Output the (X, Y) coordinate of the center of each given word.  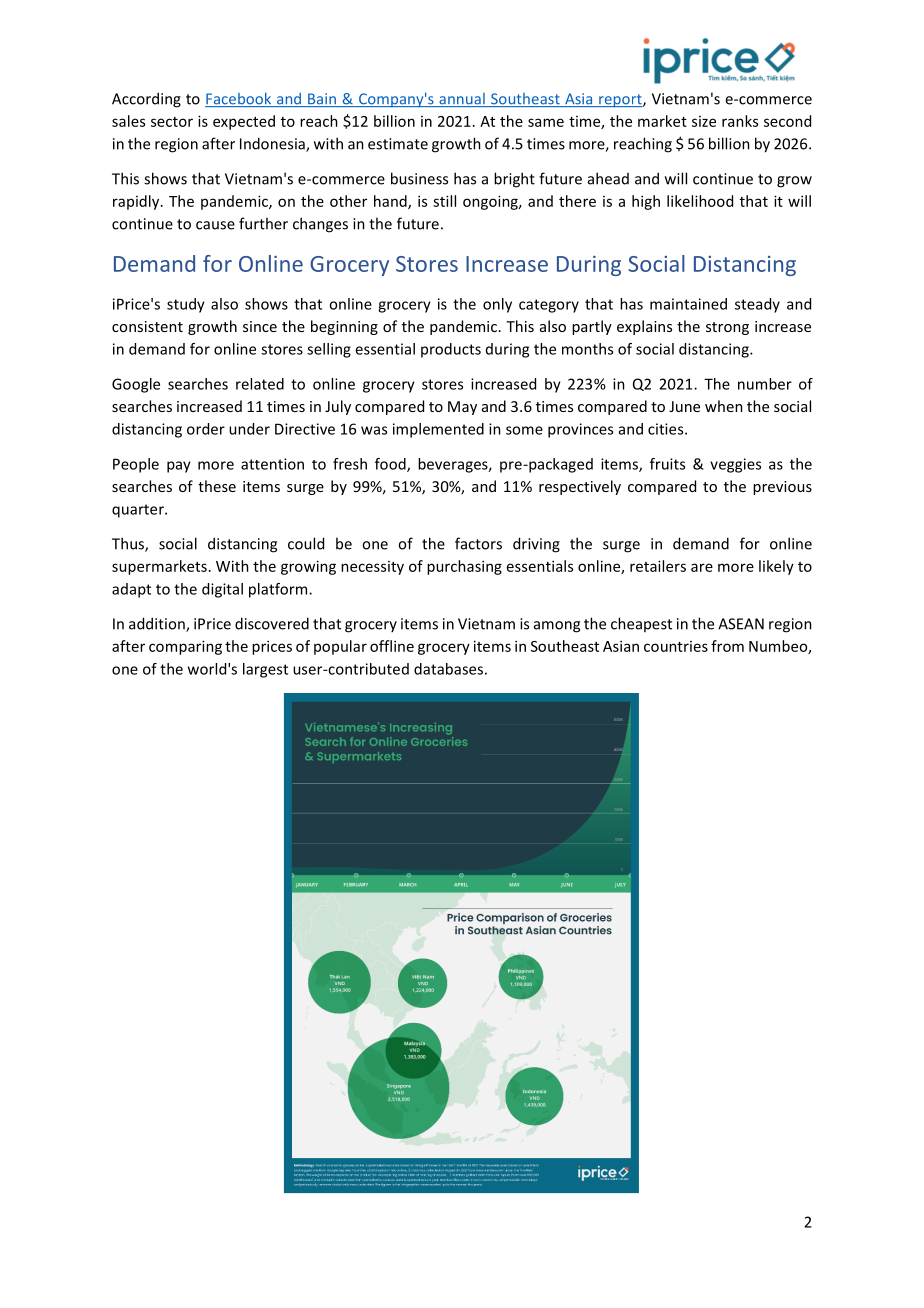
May (462, 408)
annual (462, 100)
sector (172, 122)
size (704, 121)
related (260, 384)
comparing (185, 647)
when (724, 406)
